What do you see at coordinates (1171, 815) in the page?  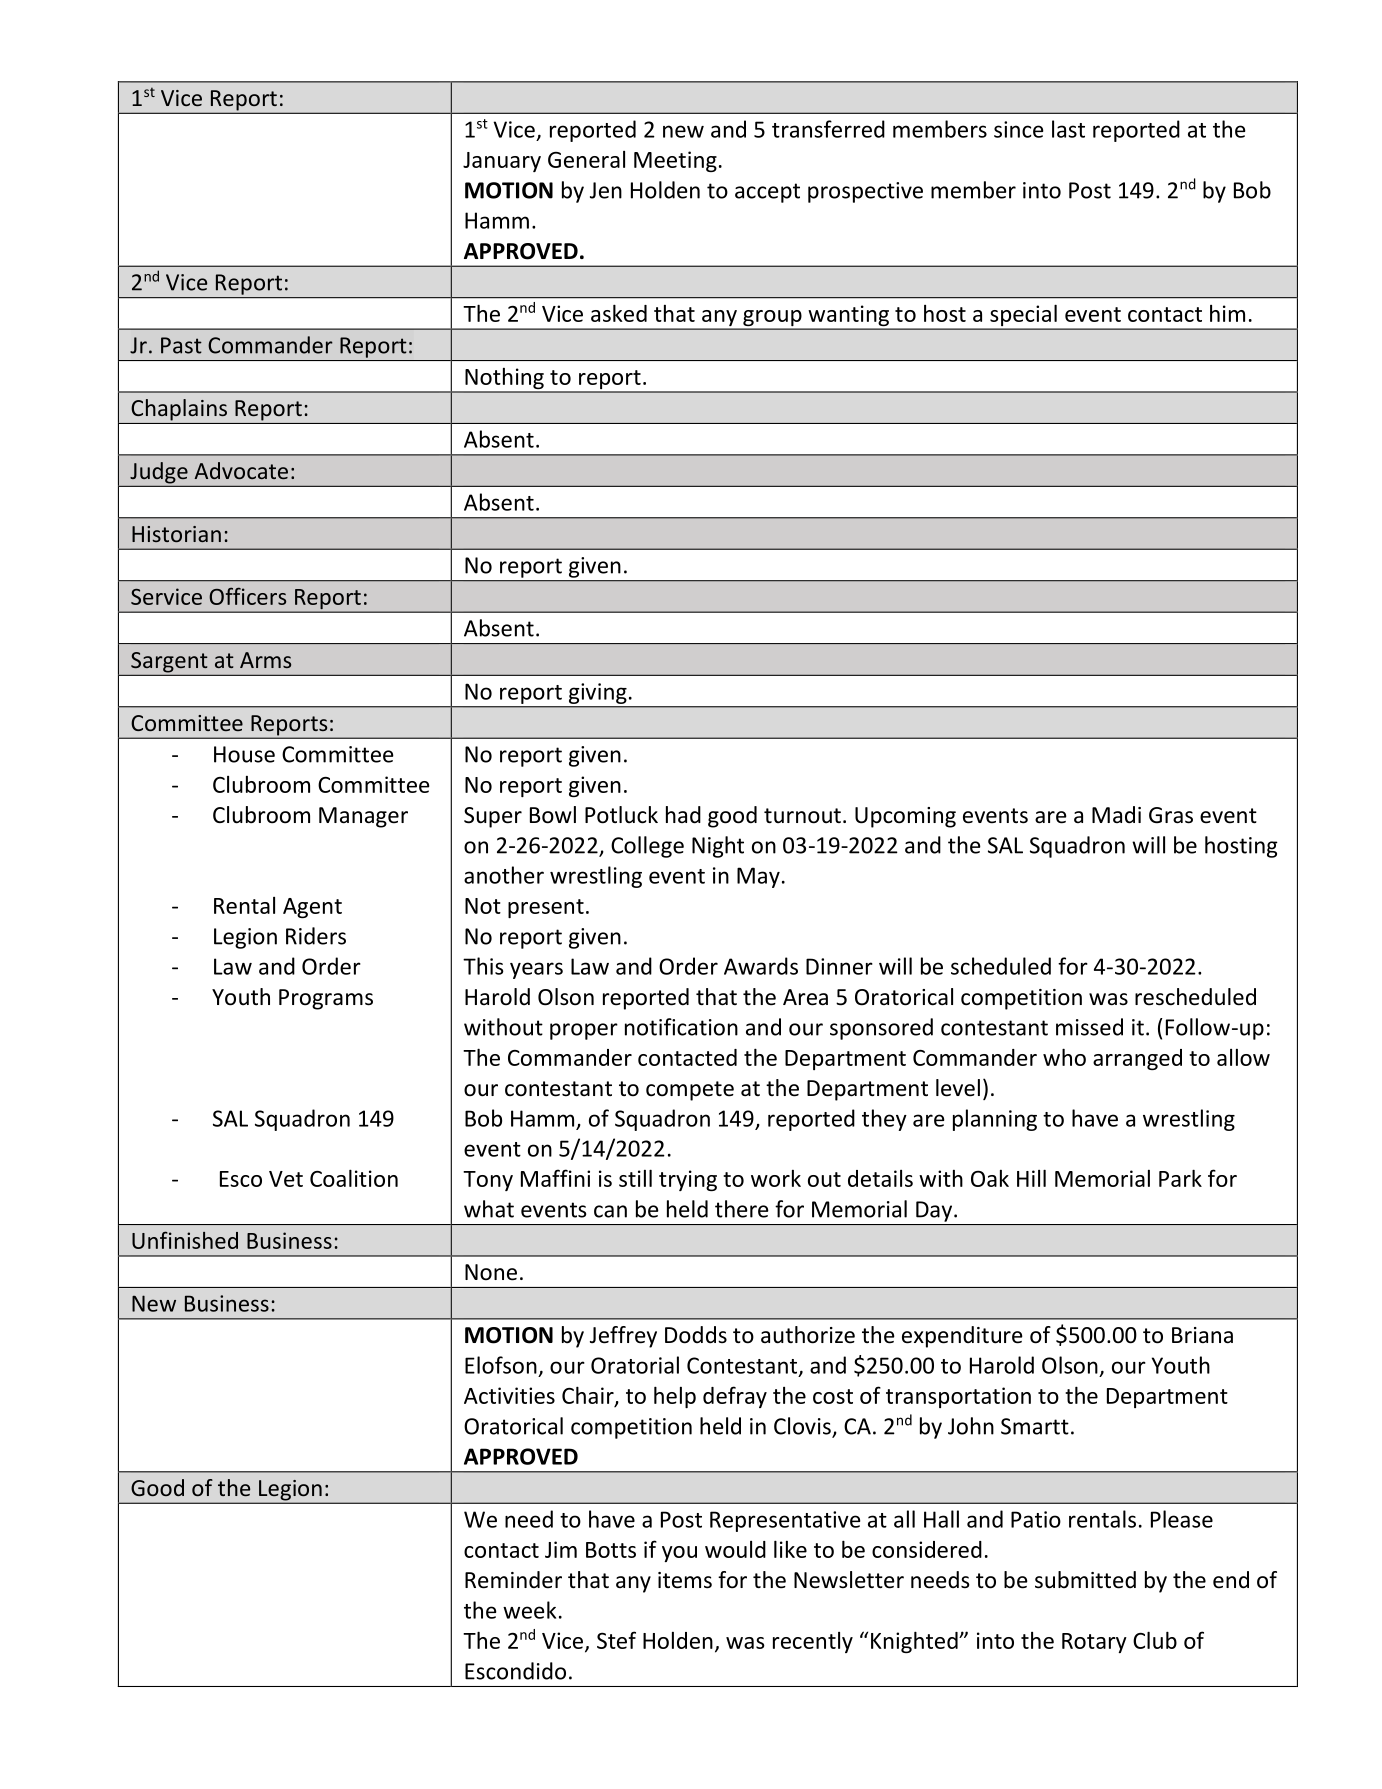 I see `Gras` at bounding box center [1171, 815].
